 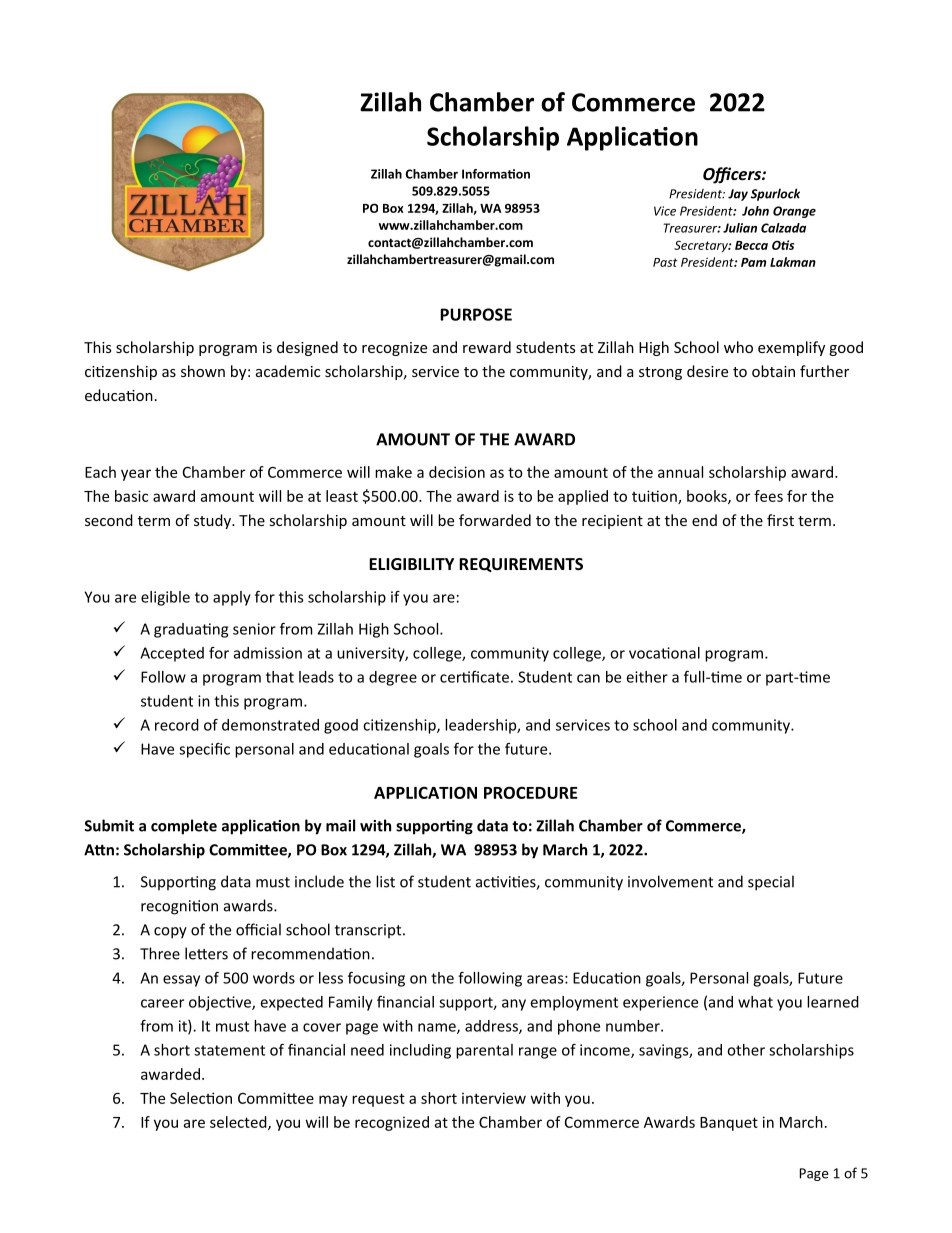 What do you see at coordinates (738, 195) in the page?
I see `Jay` at bounding box center [738, 195].
